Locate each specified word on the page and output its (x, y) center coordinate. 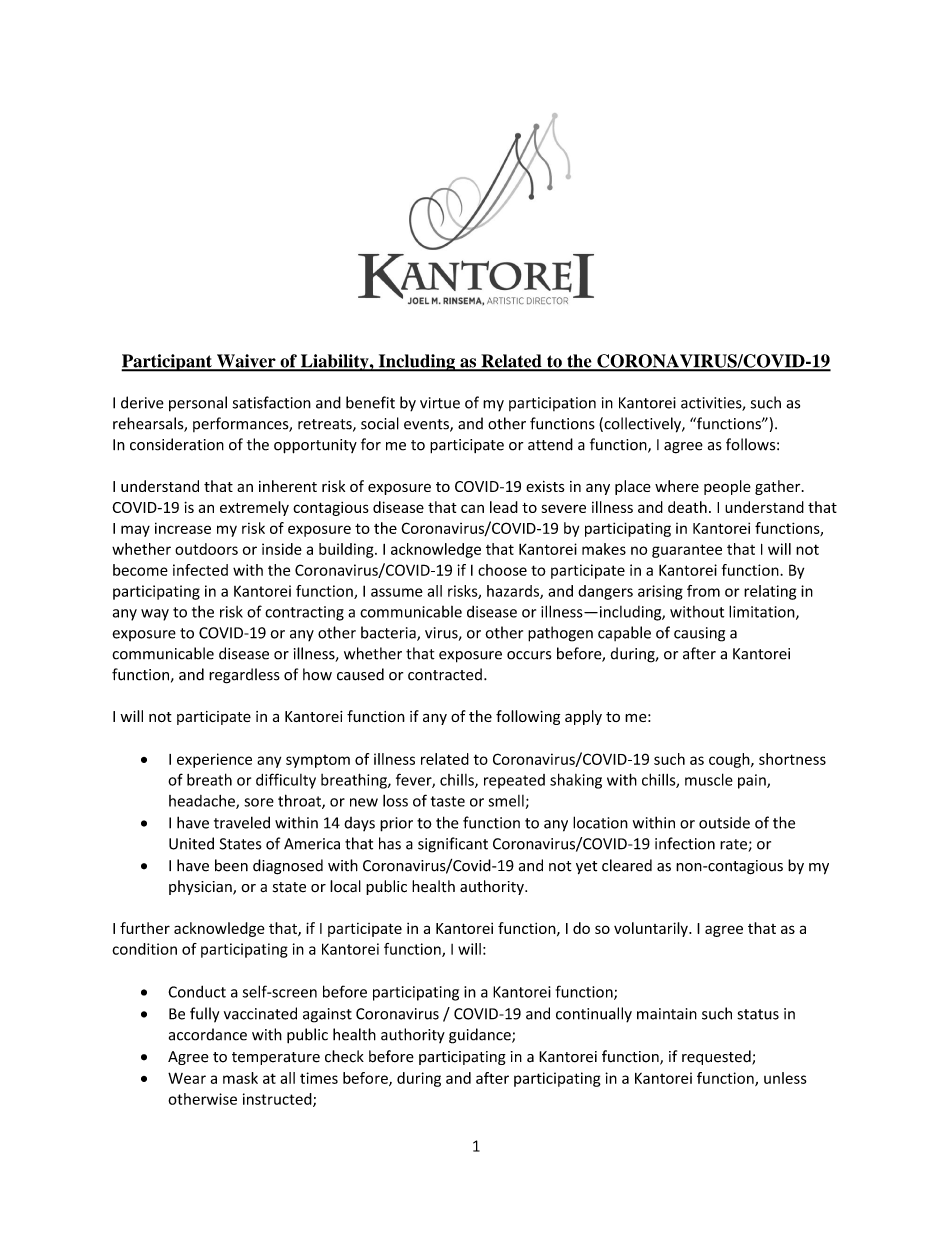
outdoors (206, 549)
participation (552, 404)
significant (453, 845)
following (528, 717)
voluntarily (652, 929)
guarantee (687, 551)
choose (502, 570)
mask (240, 1078)
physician (201, 887)
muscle (709, 779)
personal (198, 404)
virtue (440, 403)
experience (214, 760)
